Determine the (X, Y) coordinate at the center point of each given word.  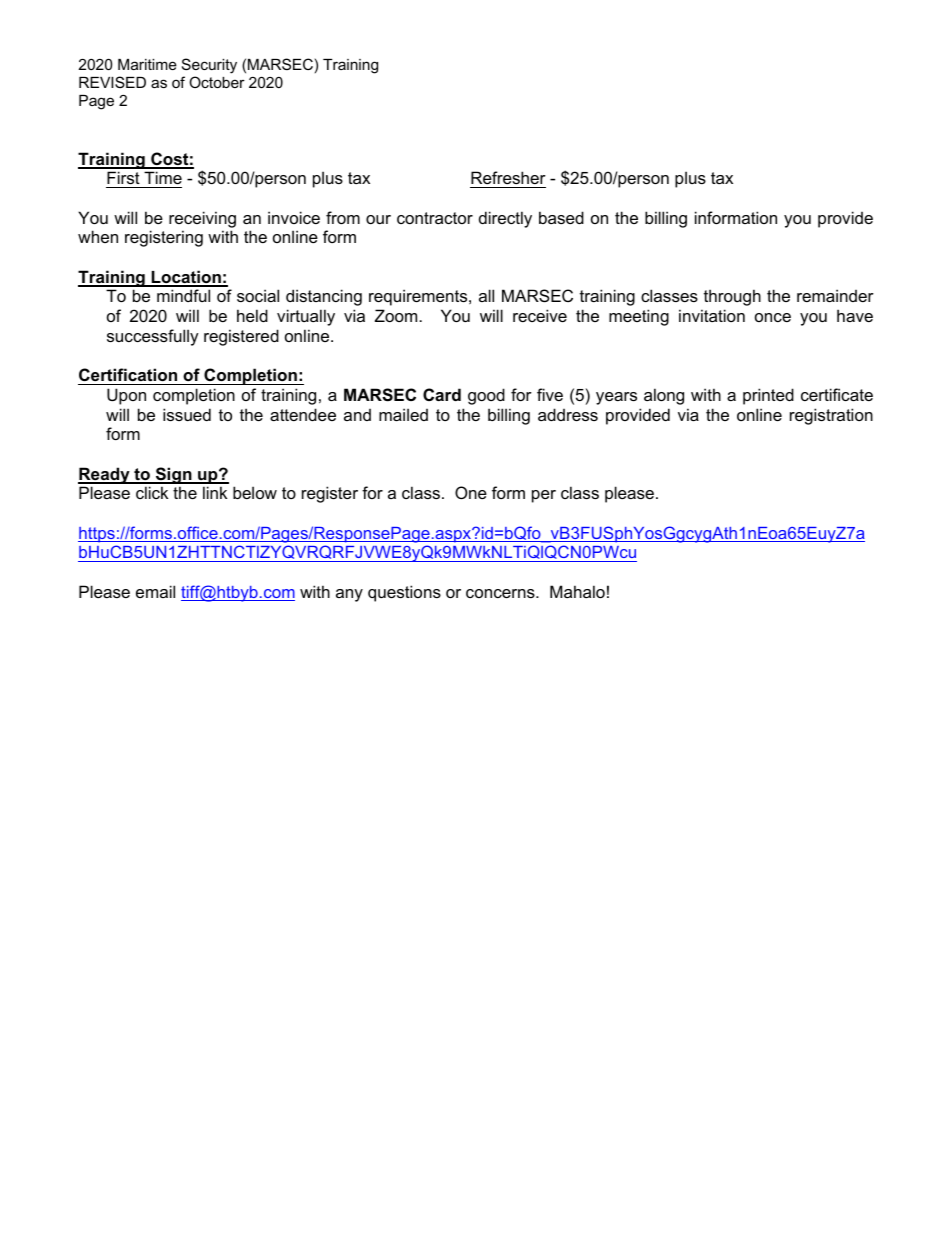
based (561, 217)
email (155, 591)
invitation (712, 315)
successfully (153, 337)
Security (209, 66)
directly (505, 219)
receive (540, 315)
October (217, 82)
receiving (202, 219)
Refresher (508, 177)
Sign (173, 475)
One (471, 492)
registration (831, 416)
